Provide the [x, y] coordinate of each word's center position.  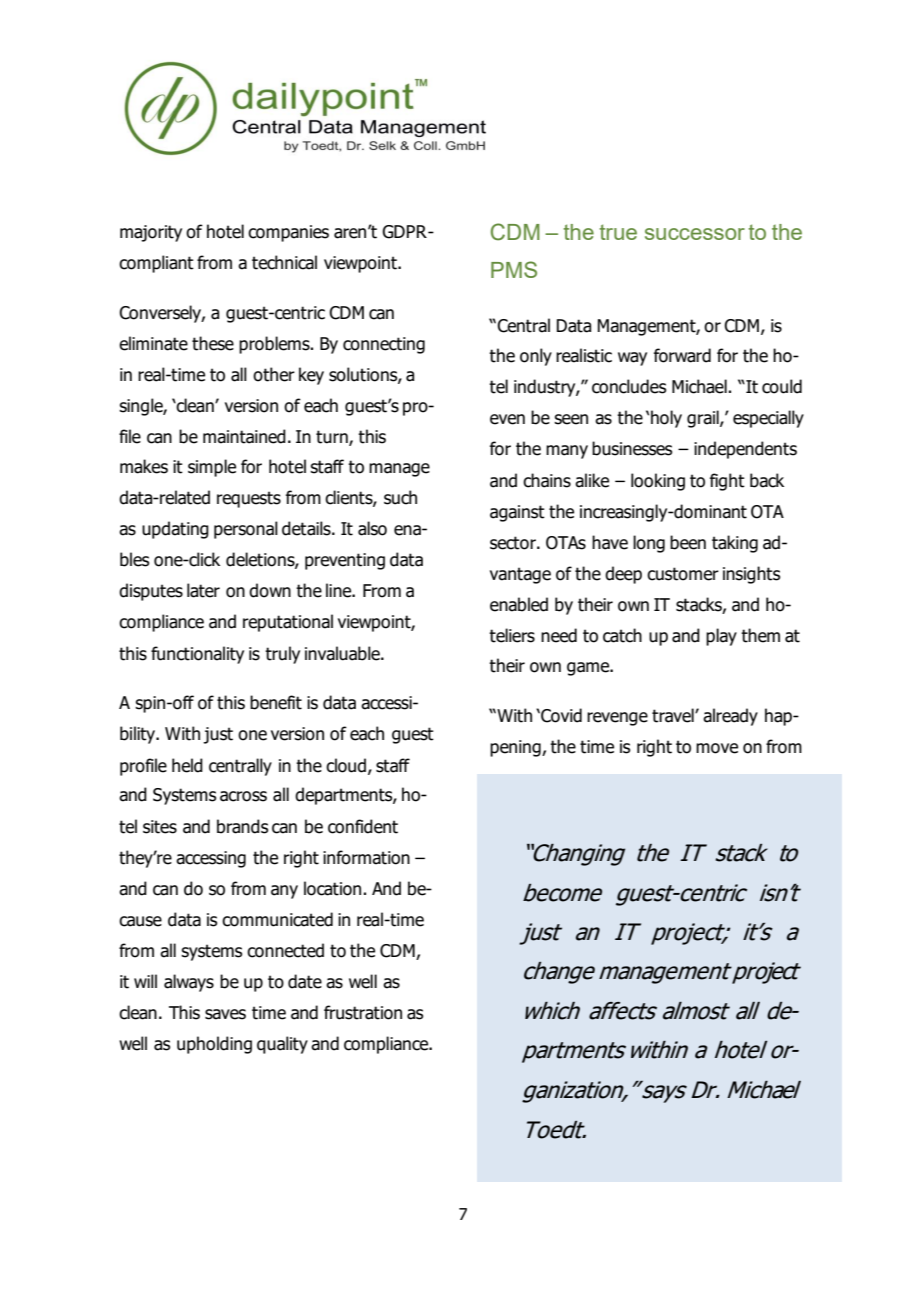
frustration [363, 1012]
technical [284, 262]
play [721, 637]
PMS [514, 269]
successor [695, 234]
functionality [197, 655]
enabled [519, 604]
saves [225, 1014]
